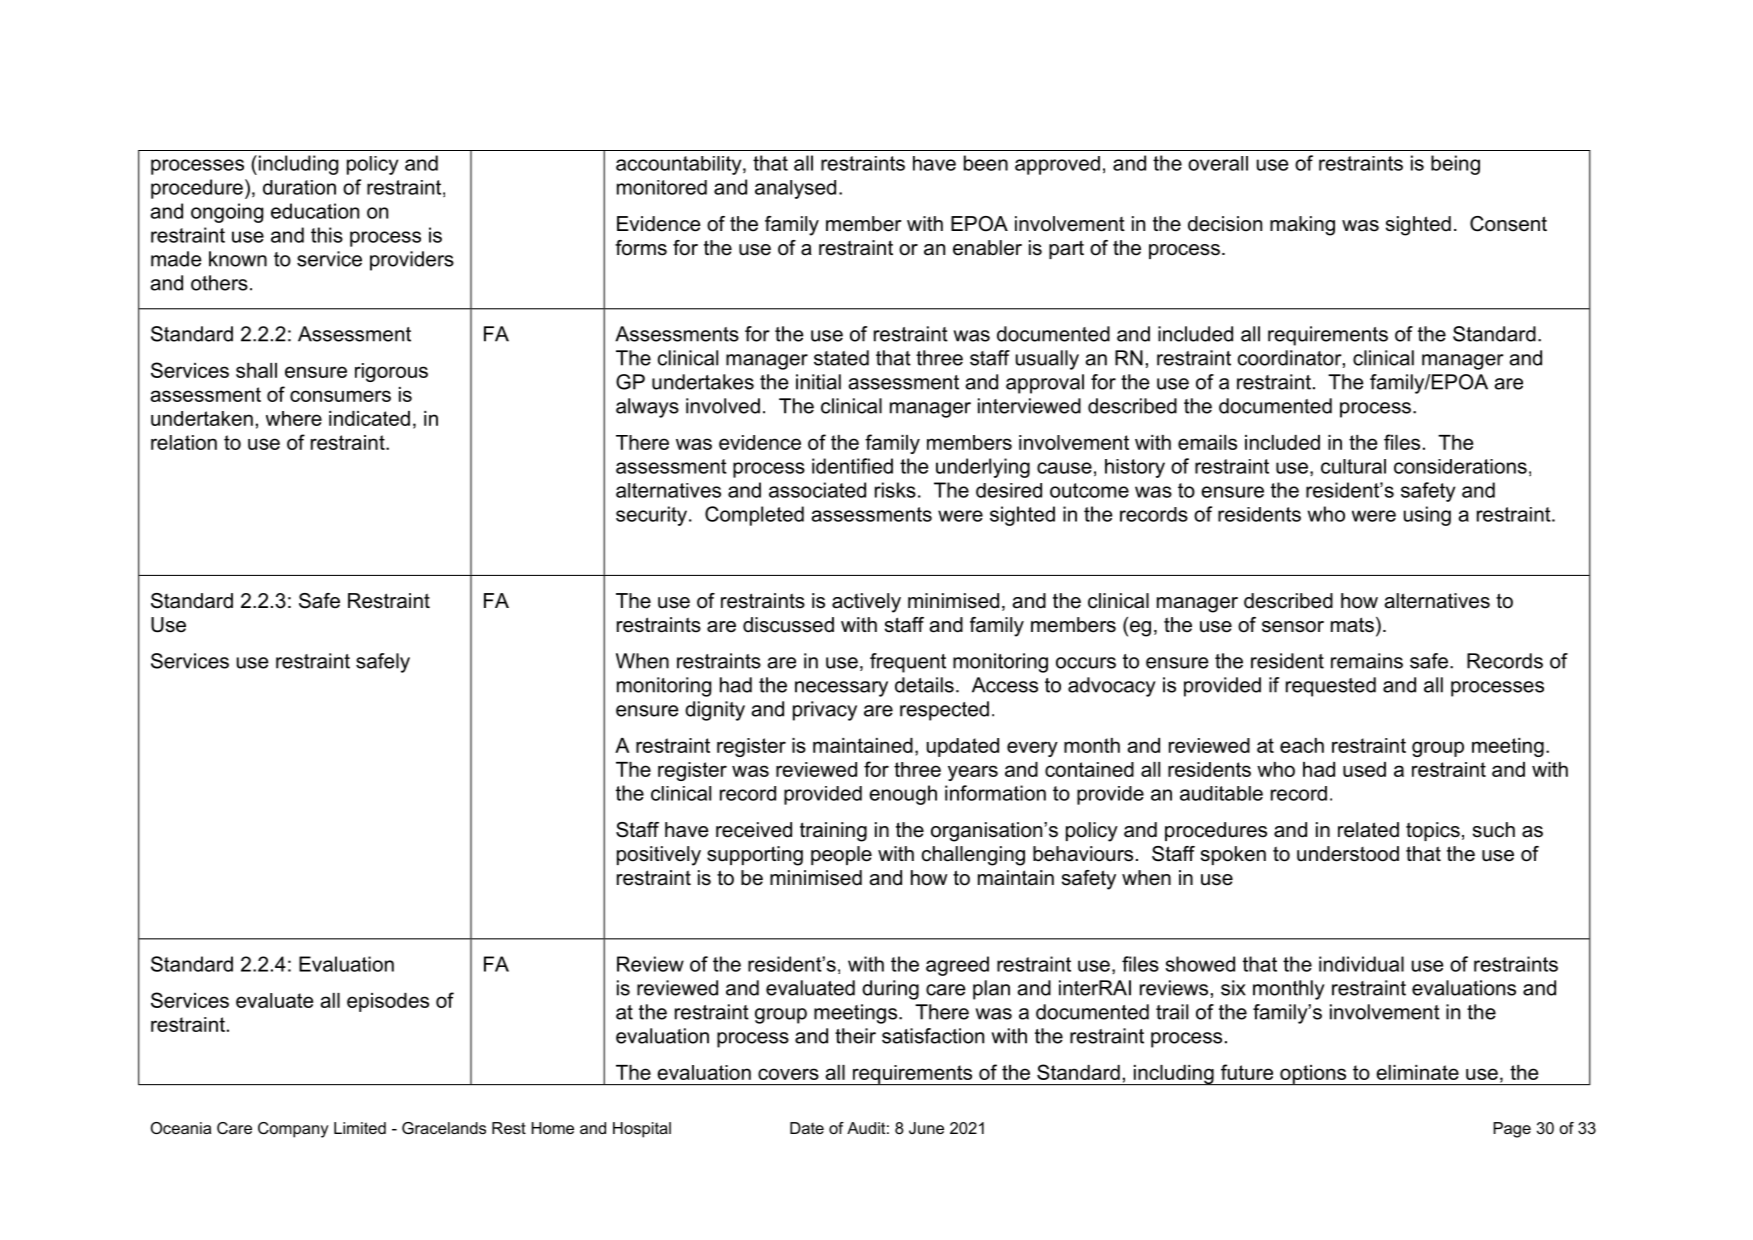 The image size is (1753, 1240). I want to click on analysed, so click(795, 189).
